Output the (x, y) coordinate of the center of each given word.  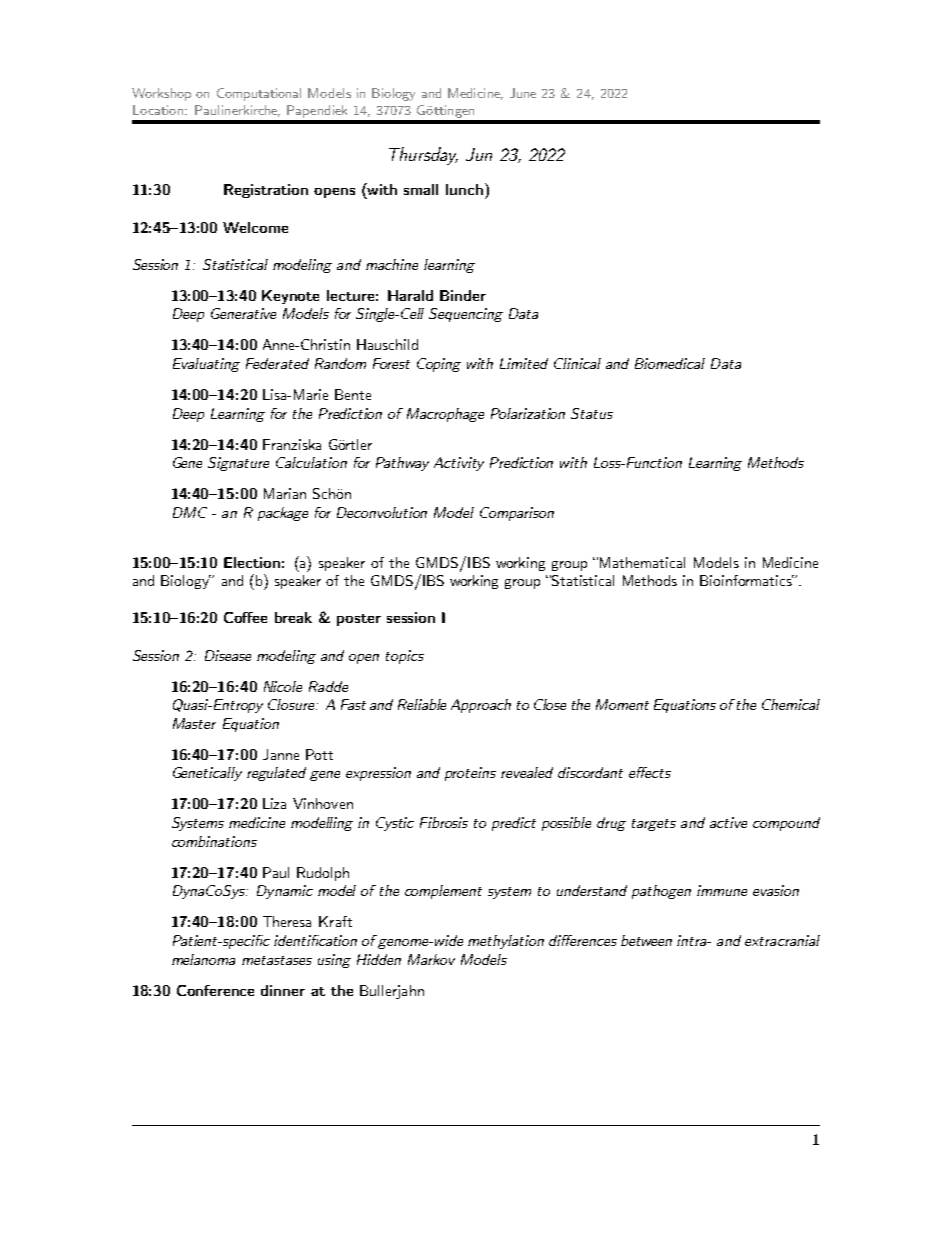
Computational (259, 94)
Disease (228, 655)
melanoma (203, 959)
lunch (464, 189)
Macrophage (445, 415)
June (523, 93)
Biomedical (670, 363)
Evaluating (206, 365)
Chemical (791, 704)
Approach (481, 706)
